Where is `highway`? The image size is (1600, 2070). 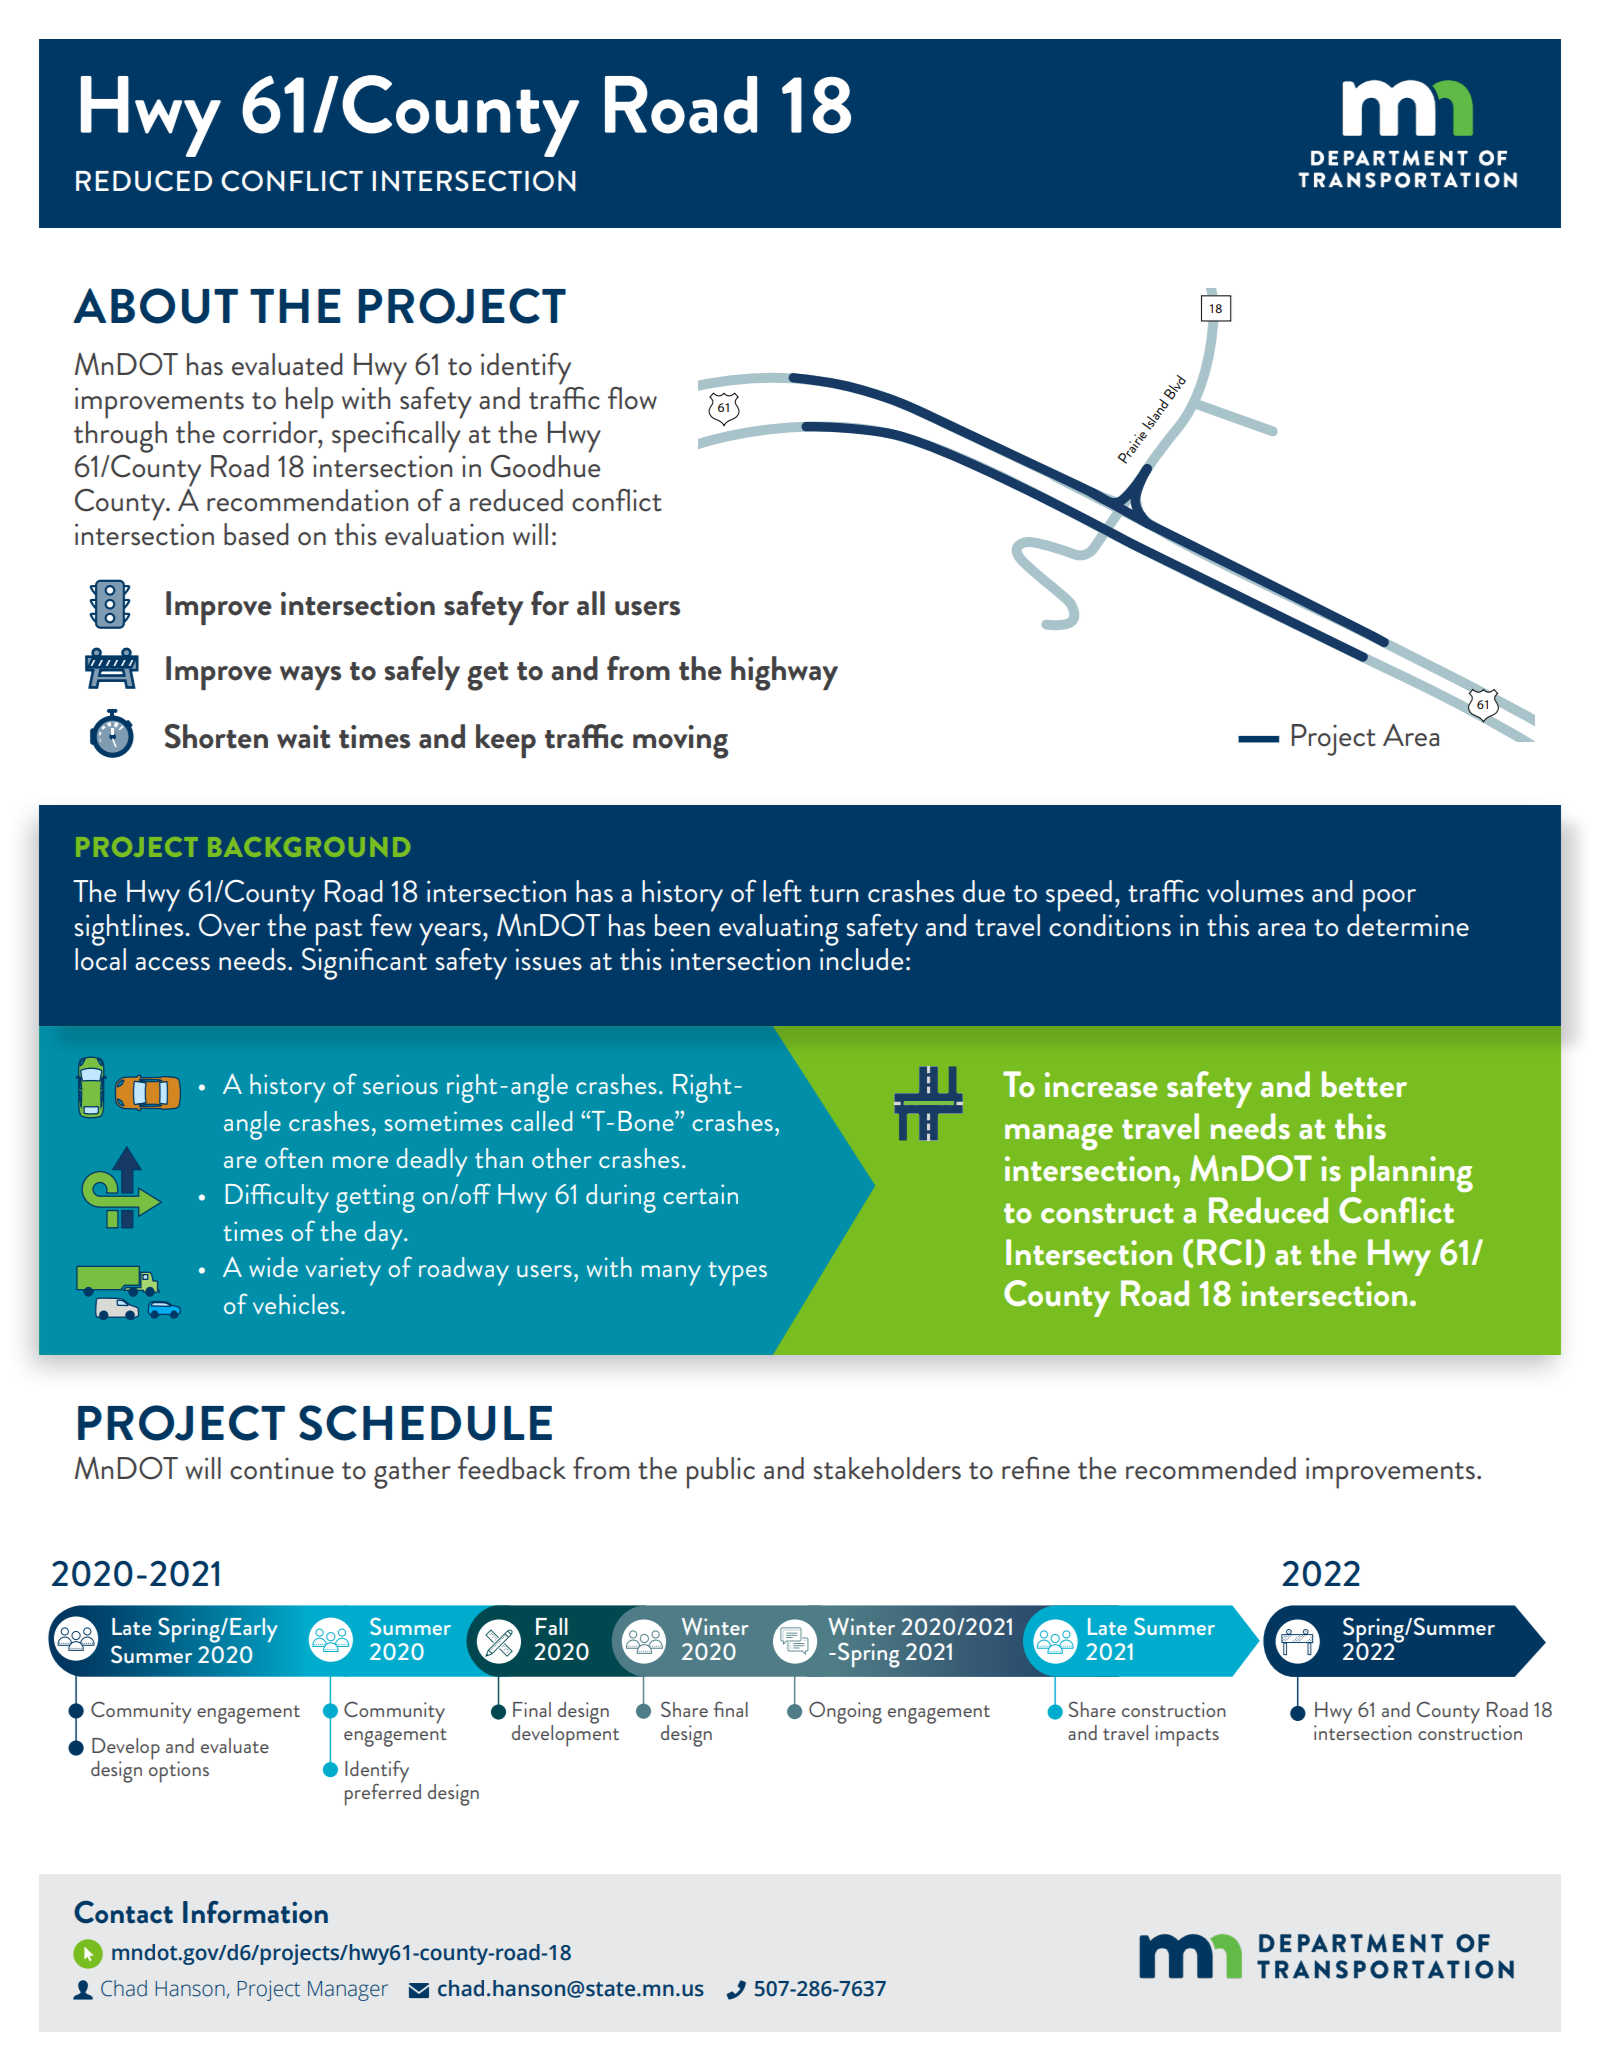 highway is located at coordinates (784, 673).
